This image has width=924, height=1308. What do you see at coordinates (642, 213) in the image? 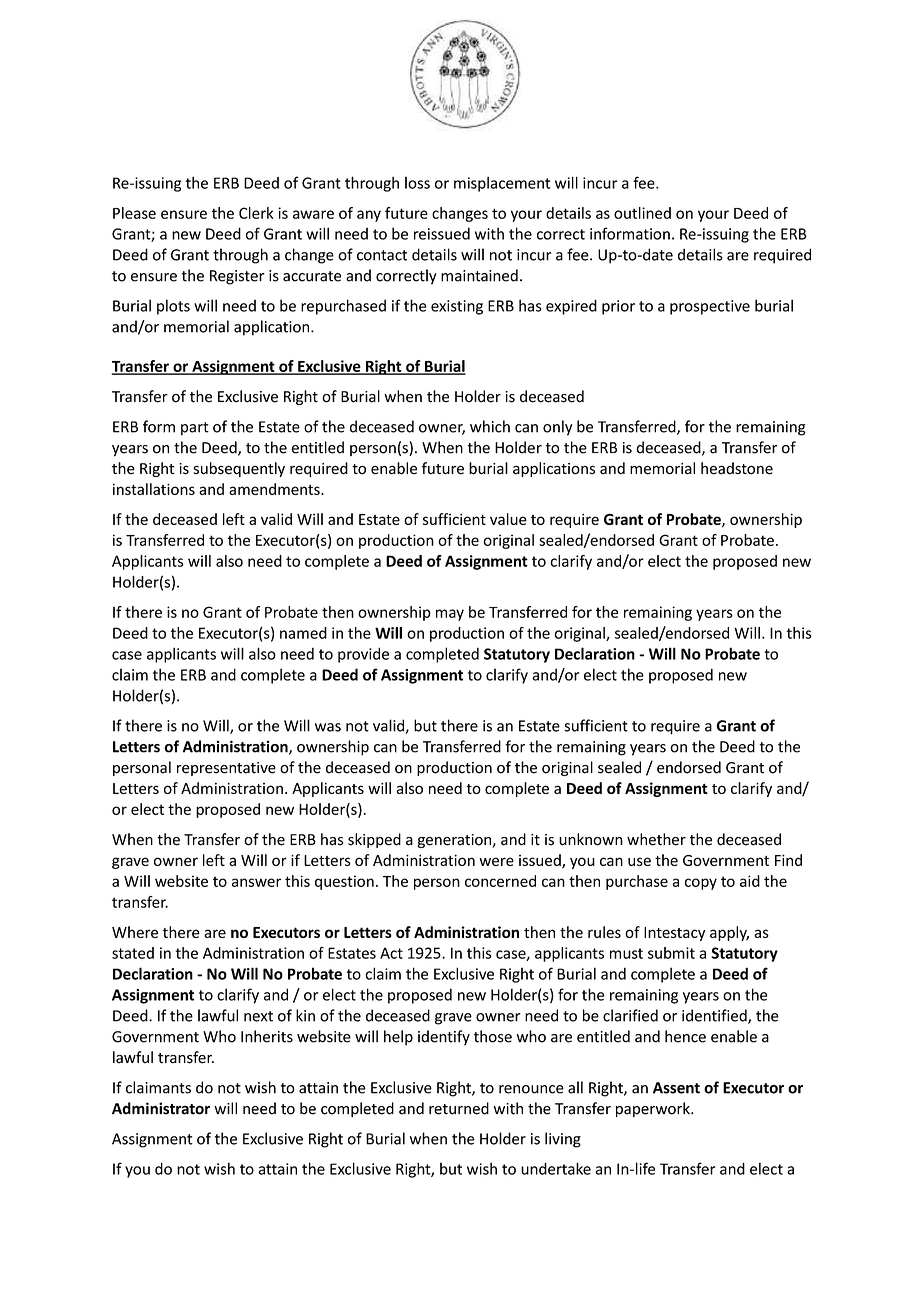
I see `outlined` at bounding box center [642, 213].
